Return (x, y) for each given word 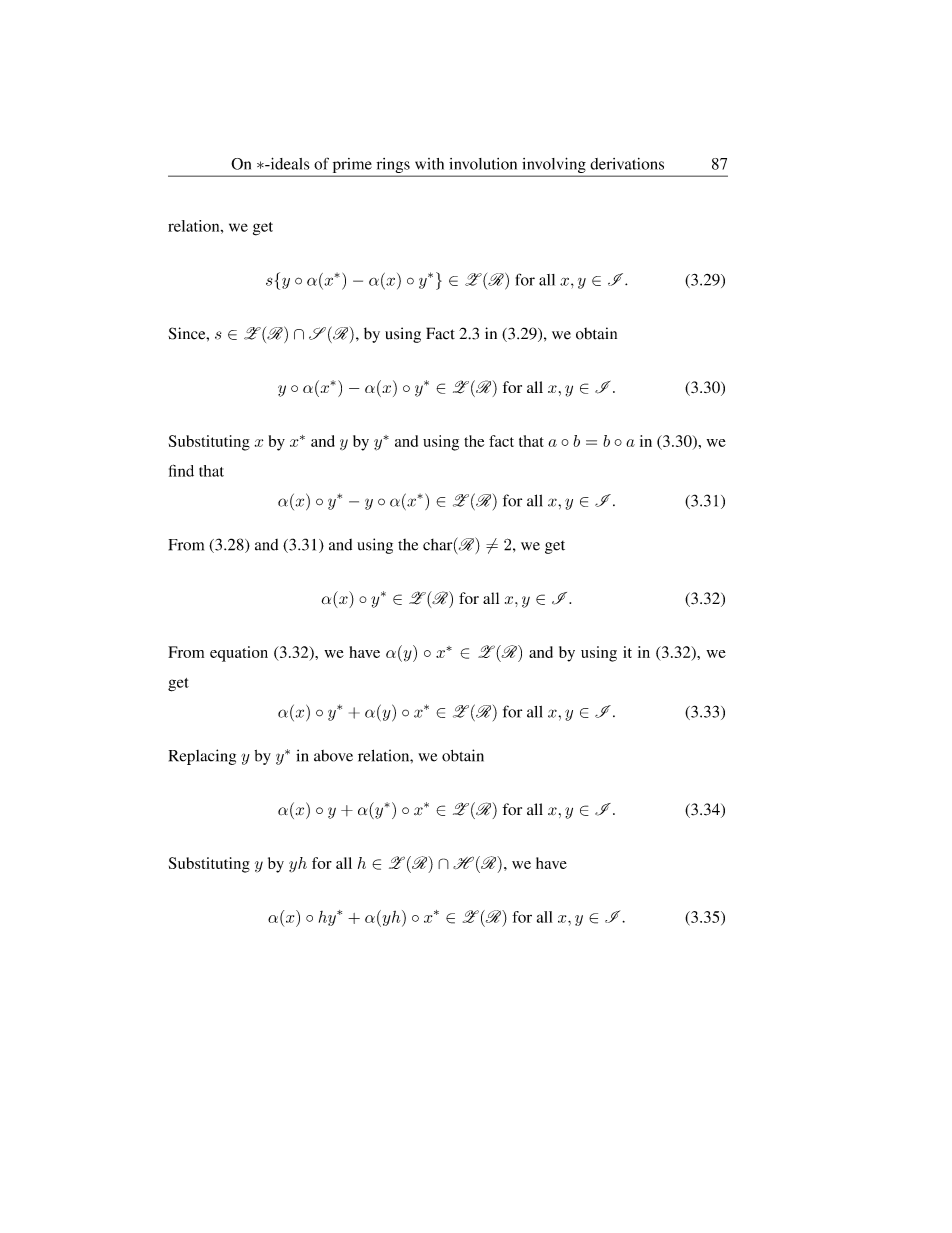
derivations (627, 164)
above (333, 756)
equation (239, 654)
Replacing (202, 757)
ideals (289, 163)
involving (554, 166)
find (181, 470)
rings (393, 167)
